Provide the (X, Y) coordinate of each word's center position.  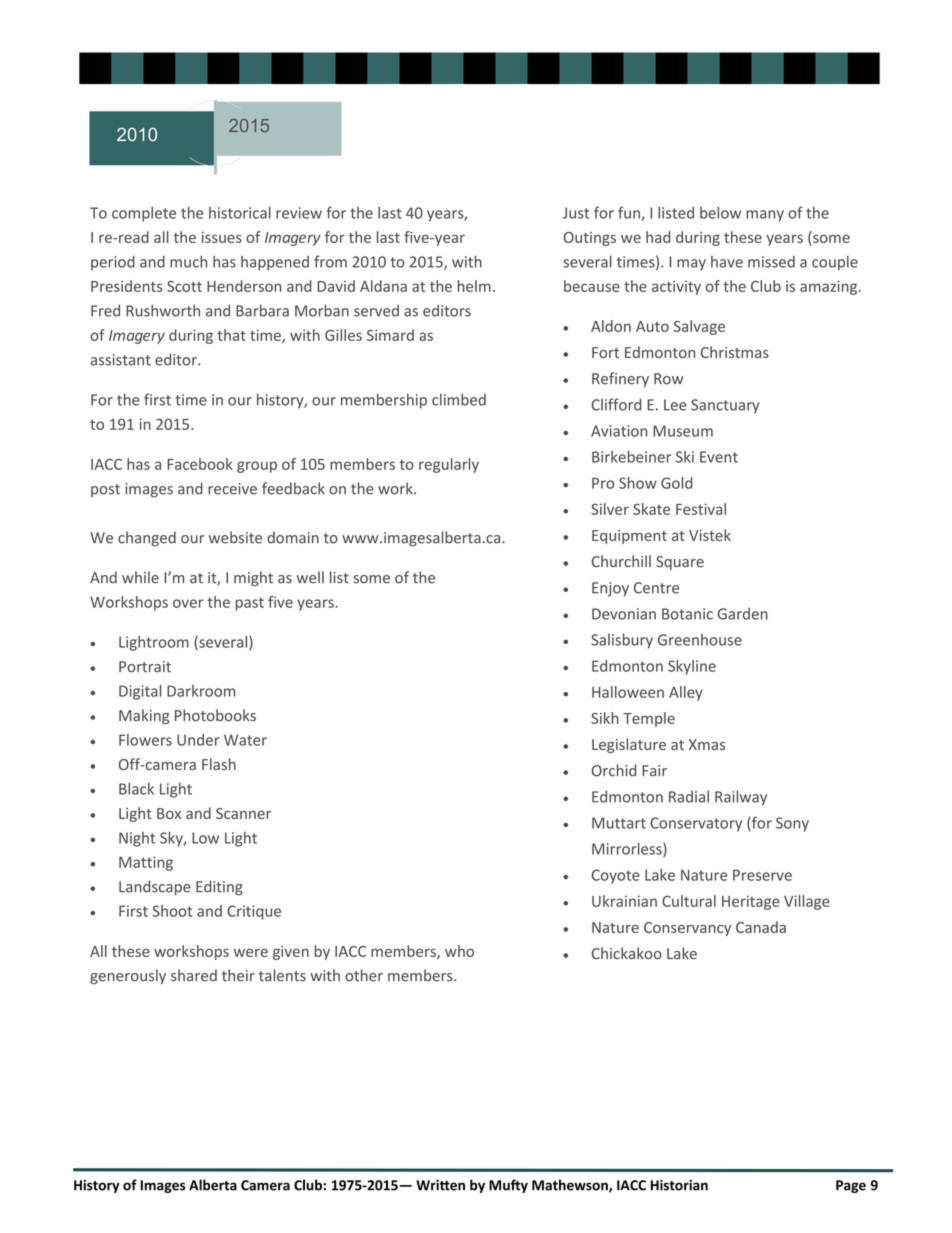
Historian (679, 1185)
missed (771, 262)
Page (851, 1186)
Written (440, 1185)
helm (474, 286)
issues (222, 237)
